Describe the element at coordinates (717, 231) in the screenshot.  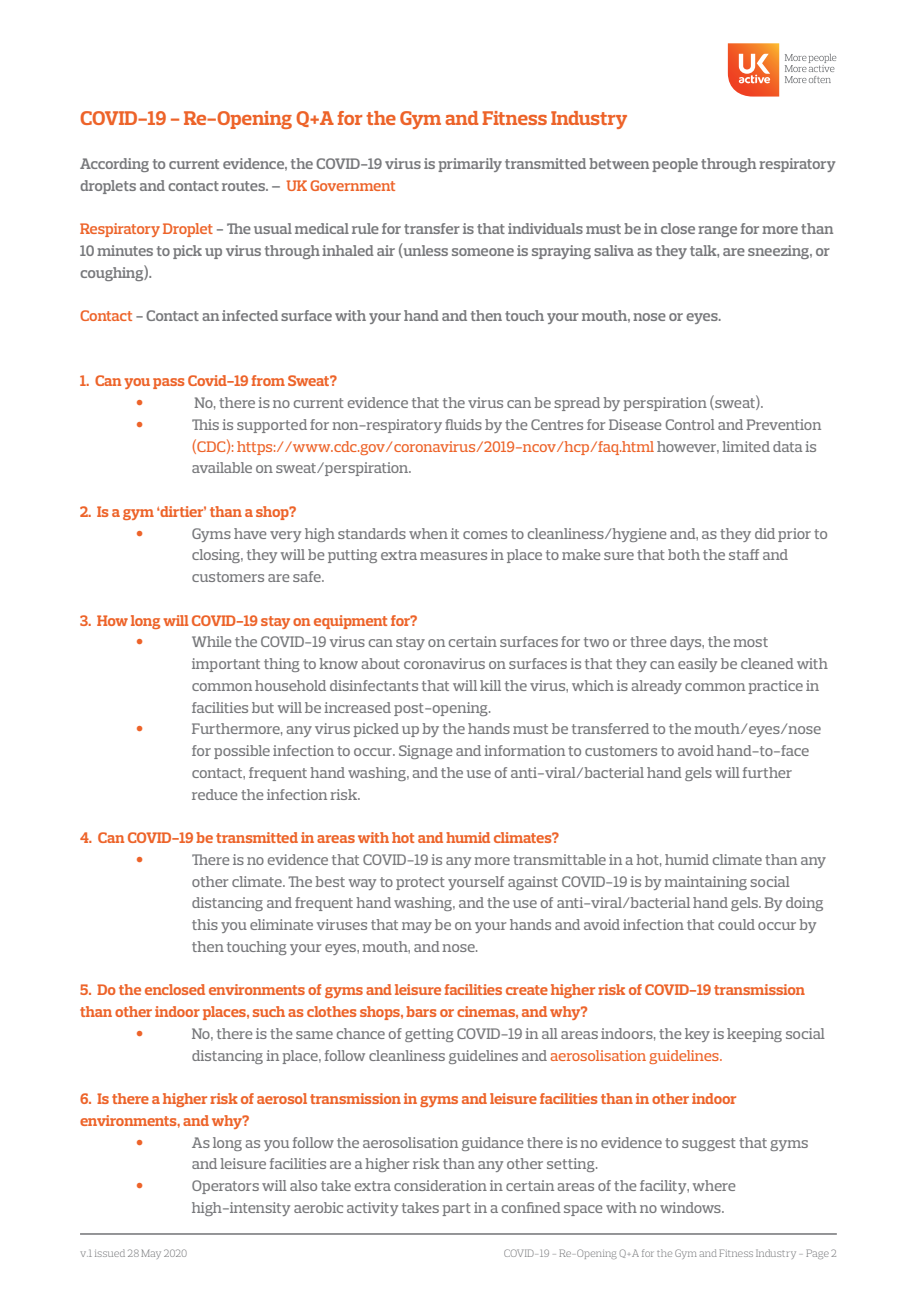
I see `range` at that location.
